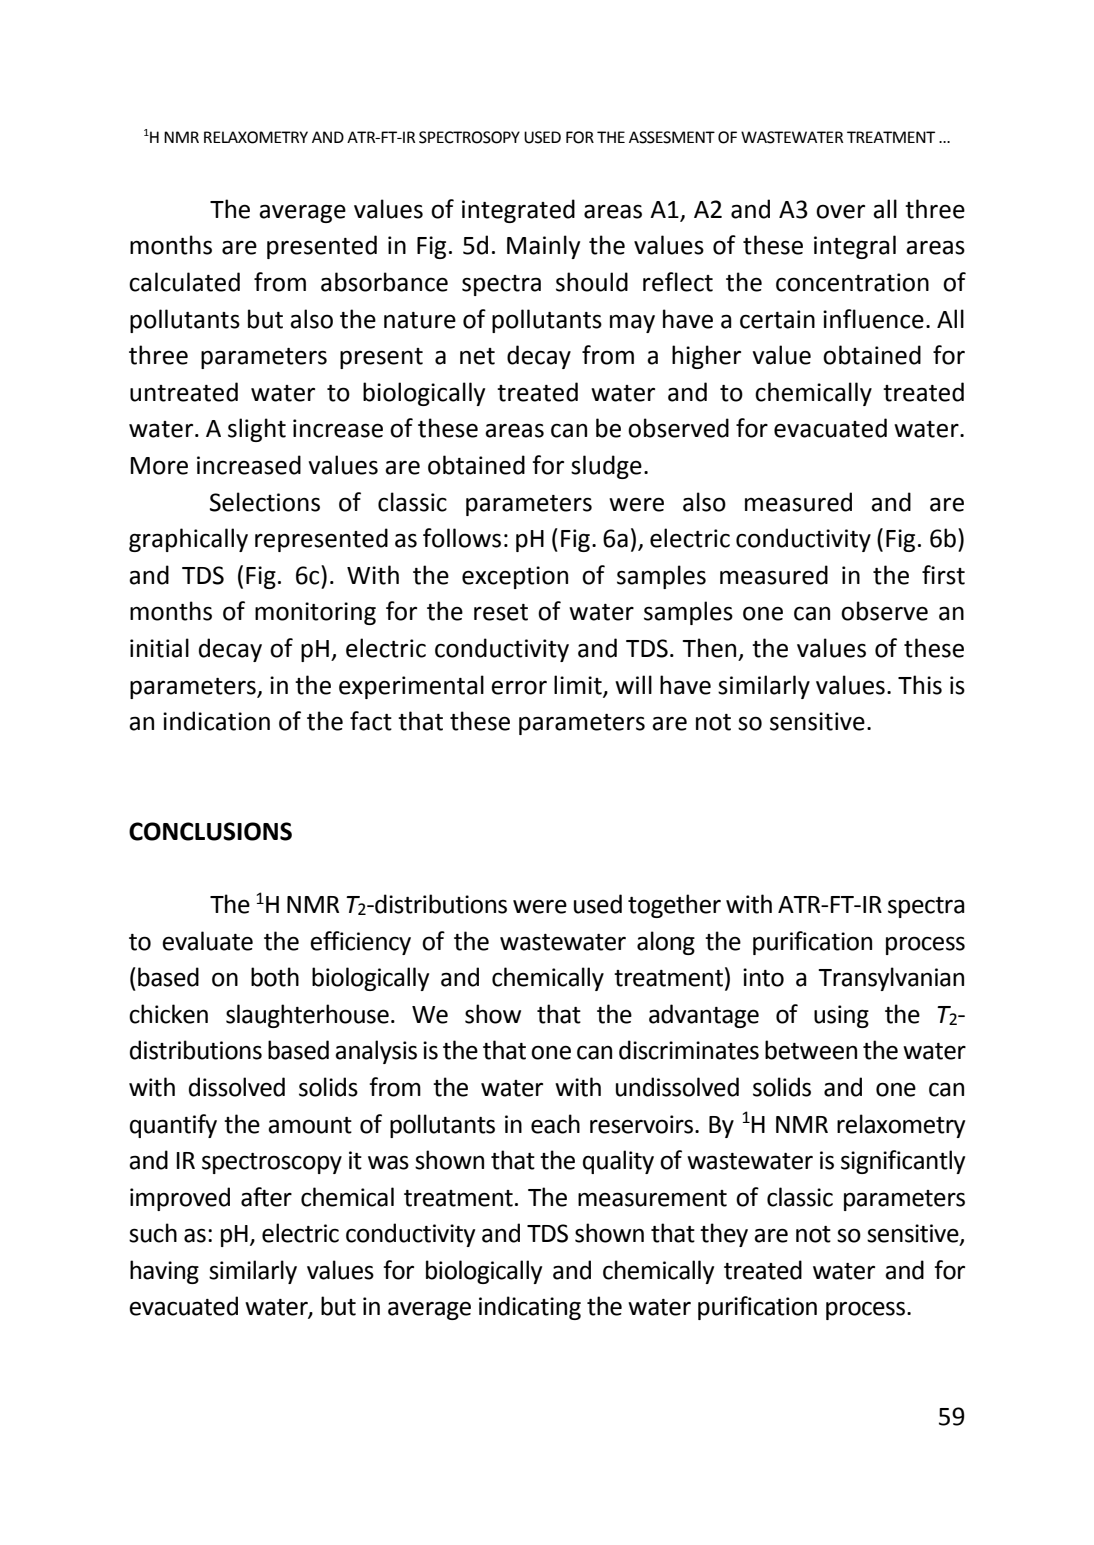  I want to click on evaluate, so click(207, 941).
